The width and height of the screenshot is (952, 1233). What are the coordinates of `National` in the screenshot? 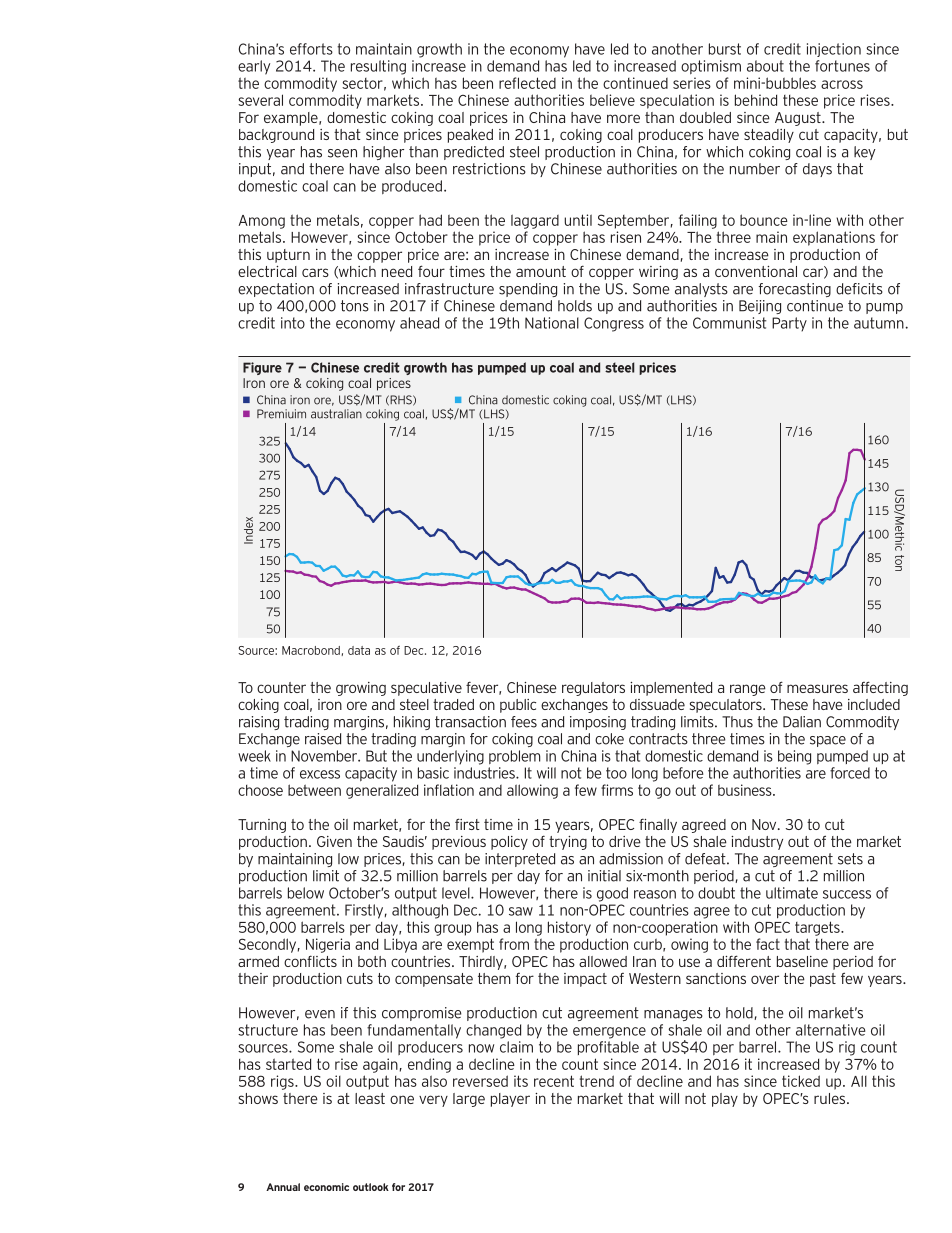 It's located at (552, 323).
